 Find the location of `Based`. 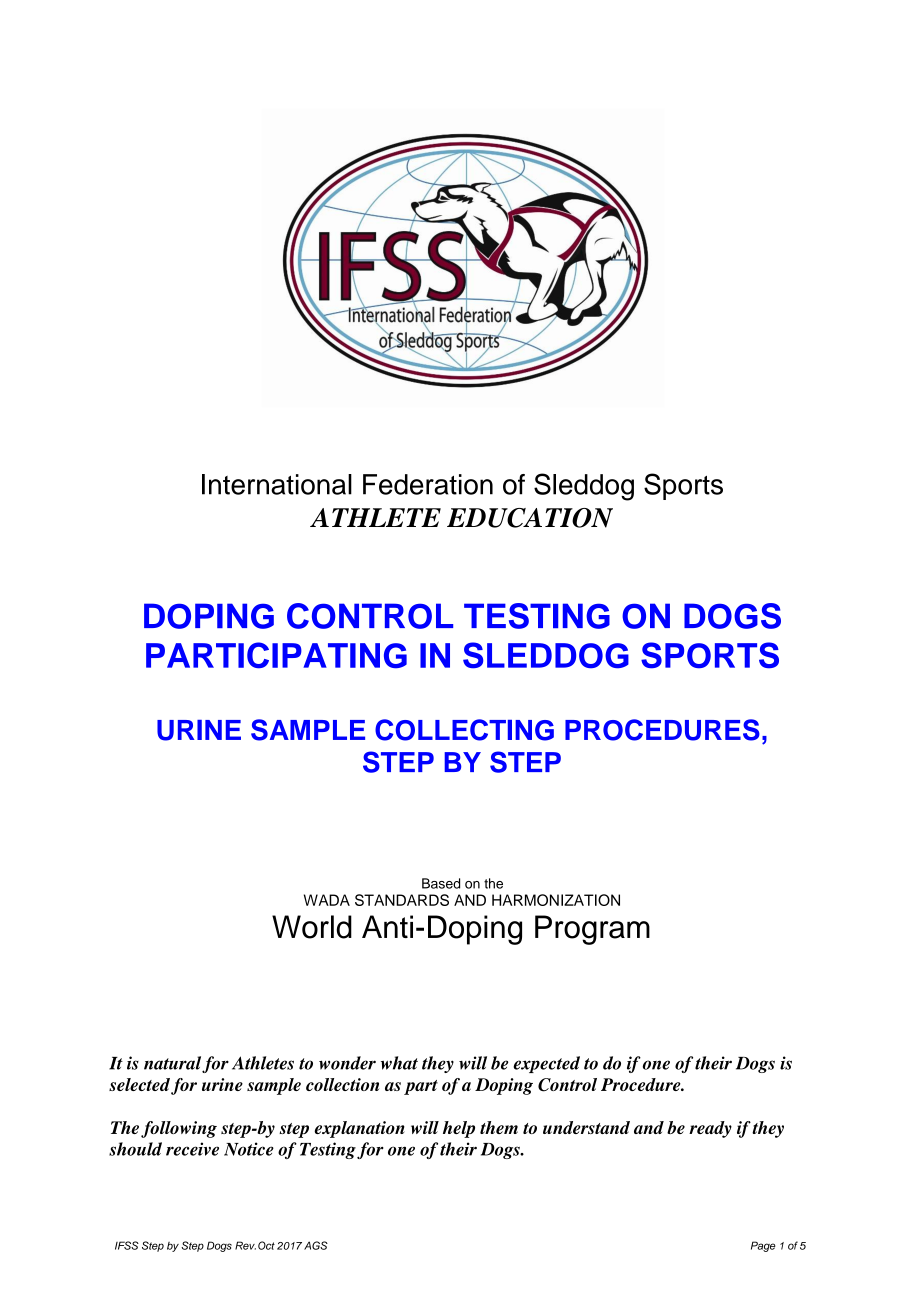

Based is located at coordinates (441, 883).
